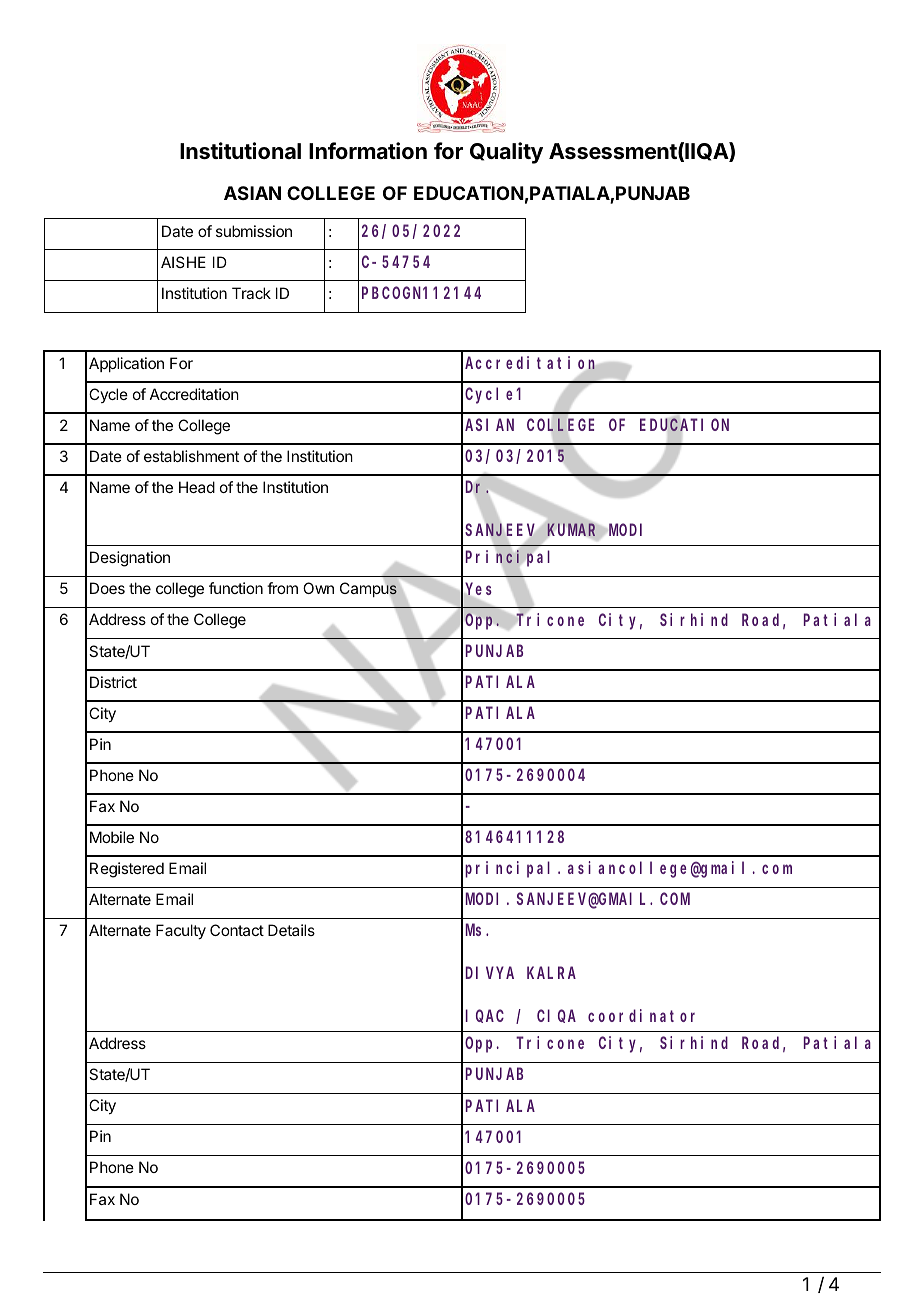 This image has height=1308, width=924. What do you see at coordinates (506, 153) in the image?
I see `Quality` at bounding box center [506, 153].
